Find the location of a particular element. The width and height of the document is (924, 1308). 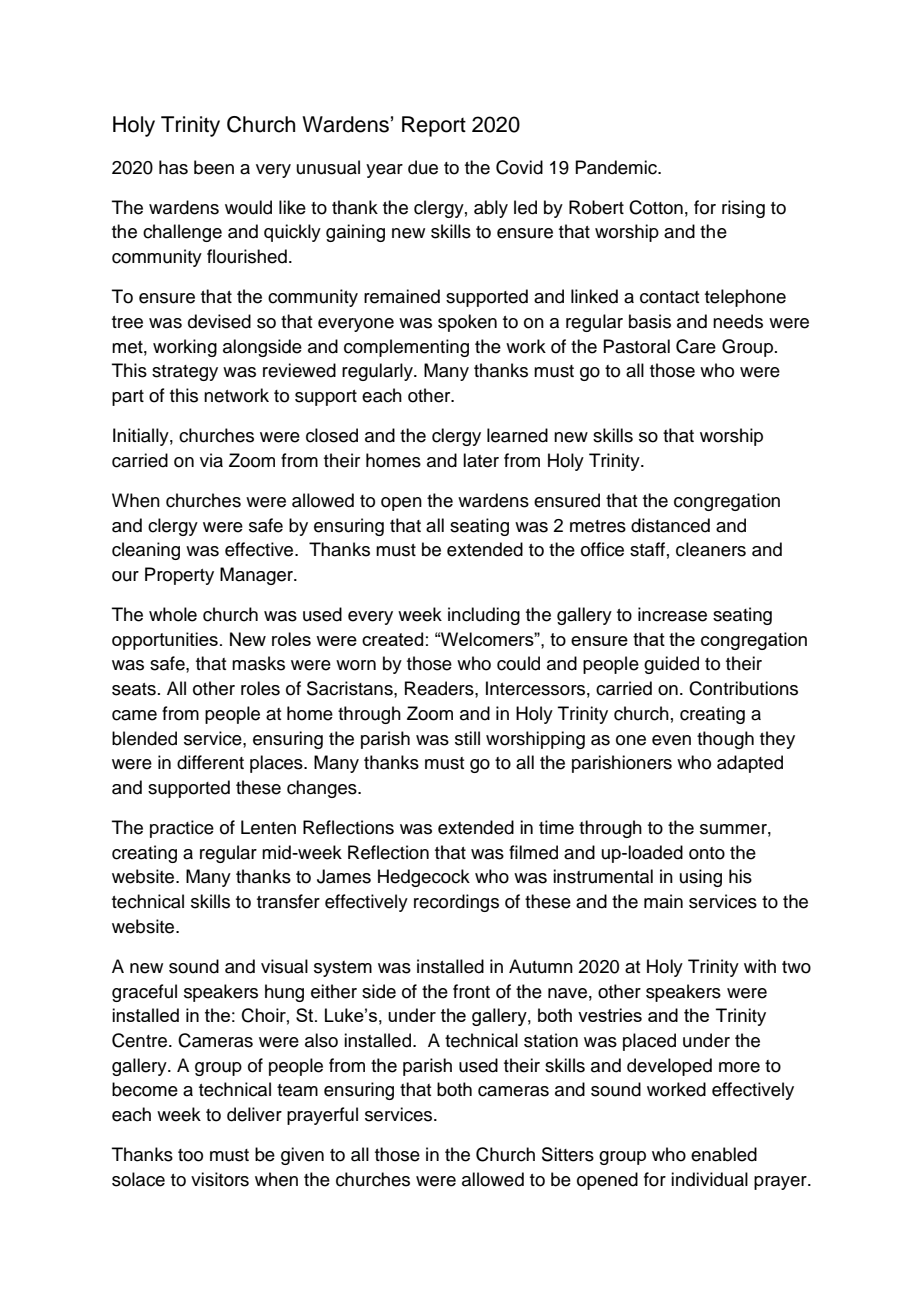

with is located at coordinates (760, 966).
